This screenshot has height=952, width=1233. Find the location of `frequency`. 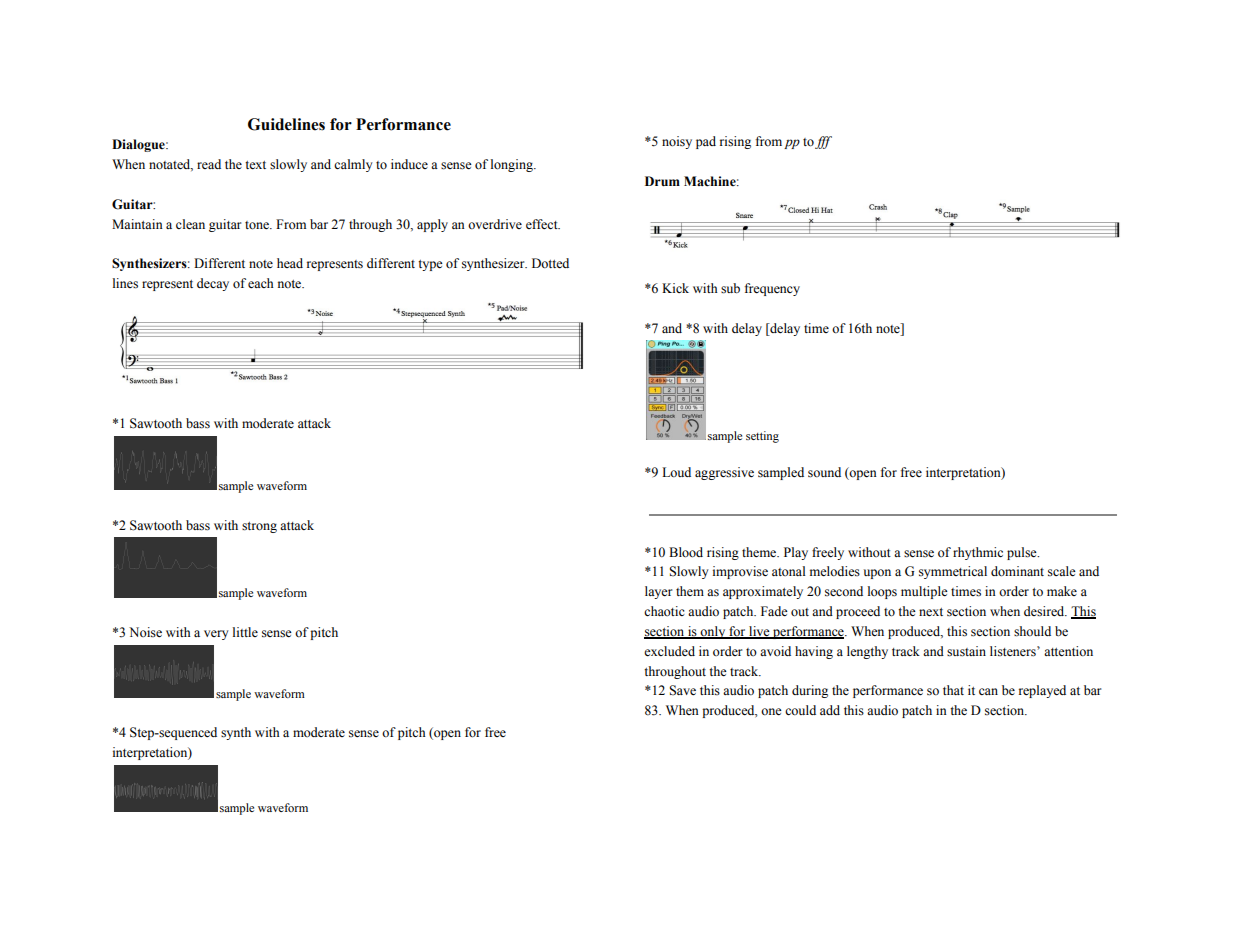

frequency is located at coordinates (772, 289).
